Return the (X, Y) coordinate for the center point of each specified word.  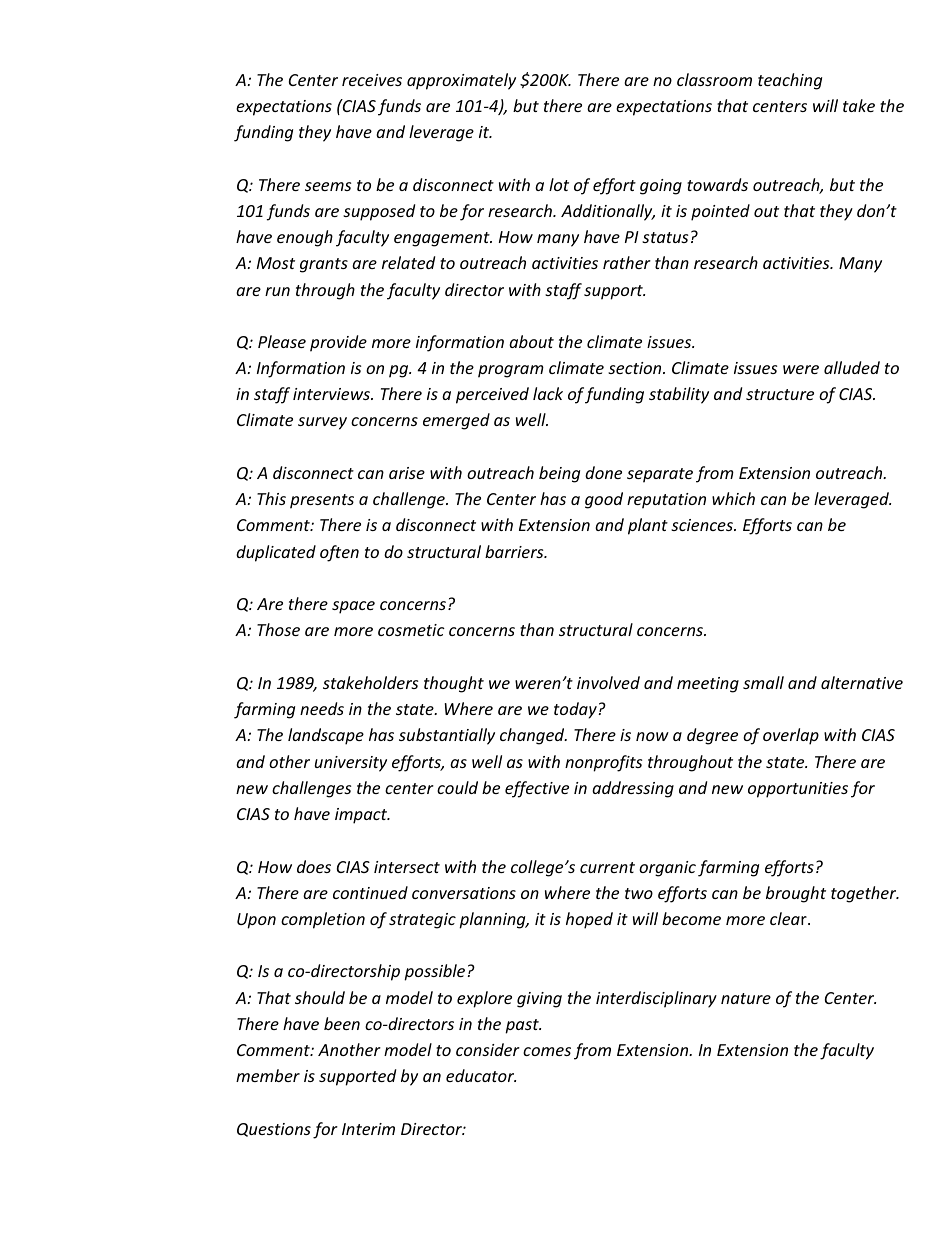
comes (547, 1051)
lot (559, 184)
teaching (790, 81)
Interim (368, 1129)
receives (372, 80)
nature (746, 998)
